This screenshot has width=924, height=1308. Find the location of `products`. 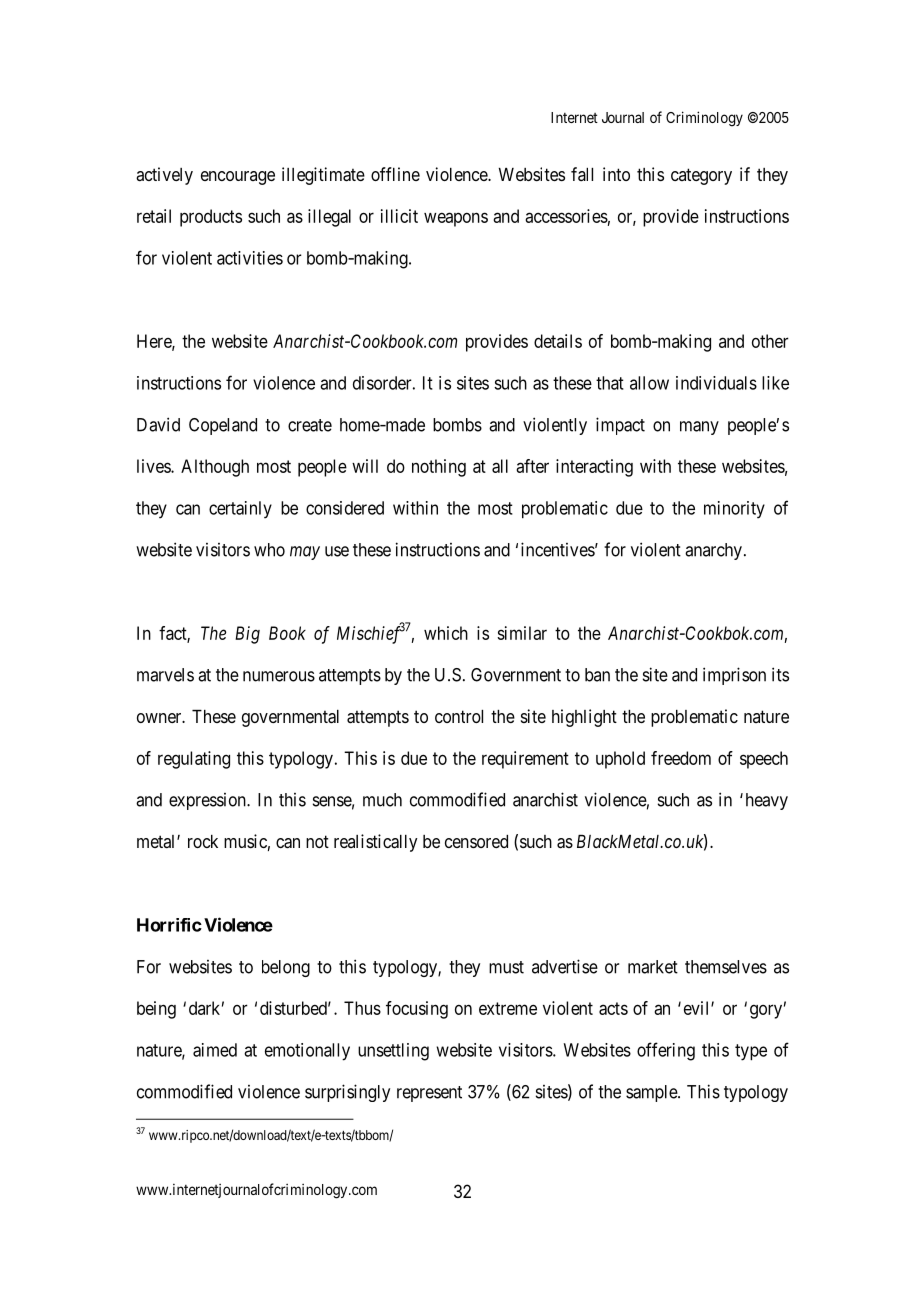

products is located at coordinates (211, 218).
